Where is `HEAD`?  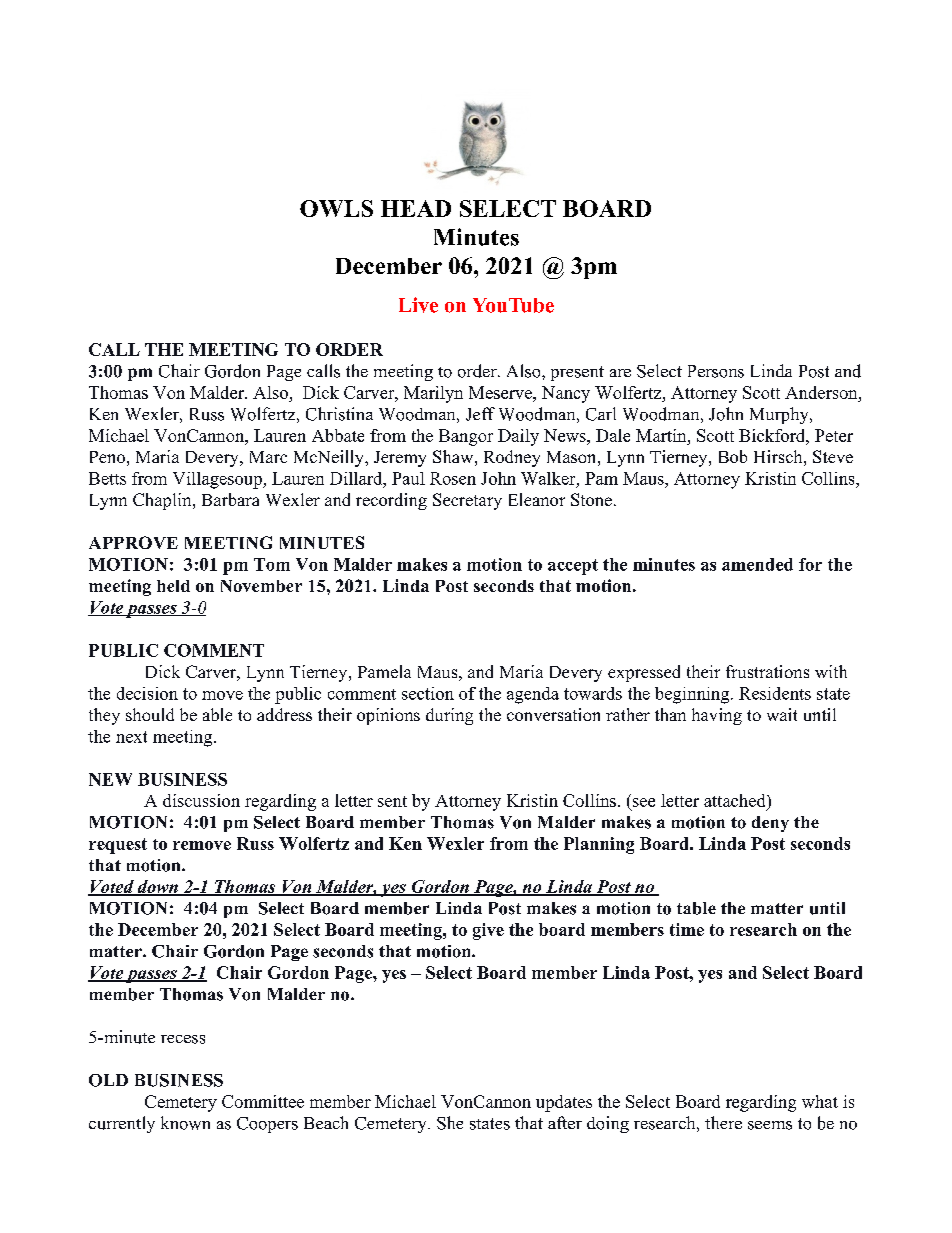
HEAD is located at coordinates (416, 208).
